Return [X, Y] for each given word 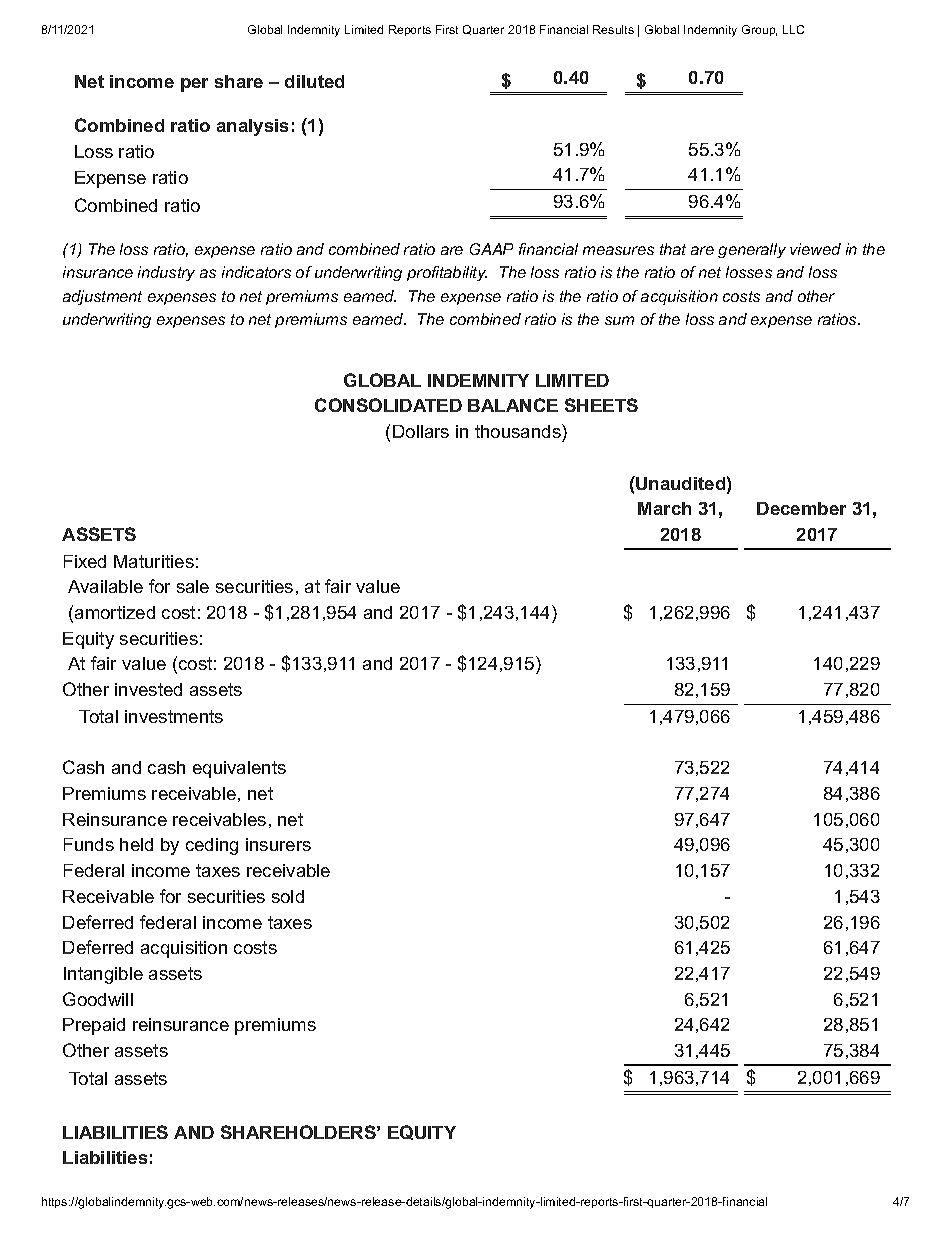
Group [759, 30]
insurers [278, 844]
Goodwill [98, 999]
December [801, 508]
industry [166, 273]
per [194, 85]
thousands [519, 431]
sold [288, 896]
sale [193, 586]
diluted [314, 81]
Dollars [421, 431]
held [136, 844]
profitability [447, 273]
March [664, 508]
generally [752, 250]
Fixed [85, 561]
